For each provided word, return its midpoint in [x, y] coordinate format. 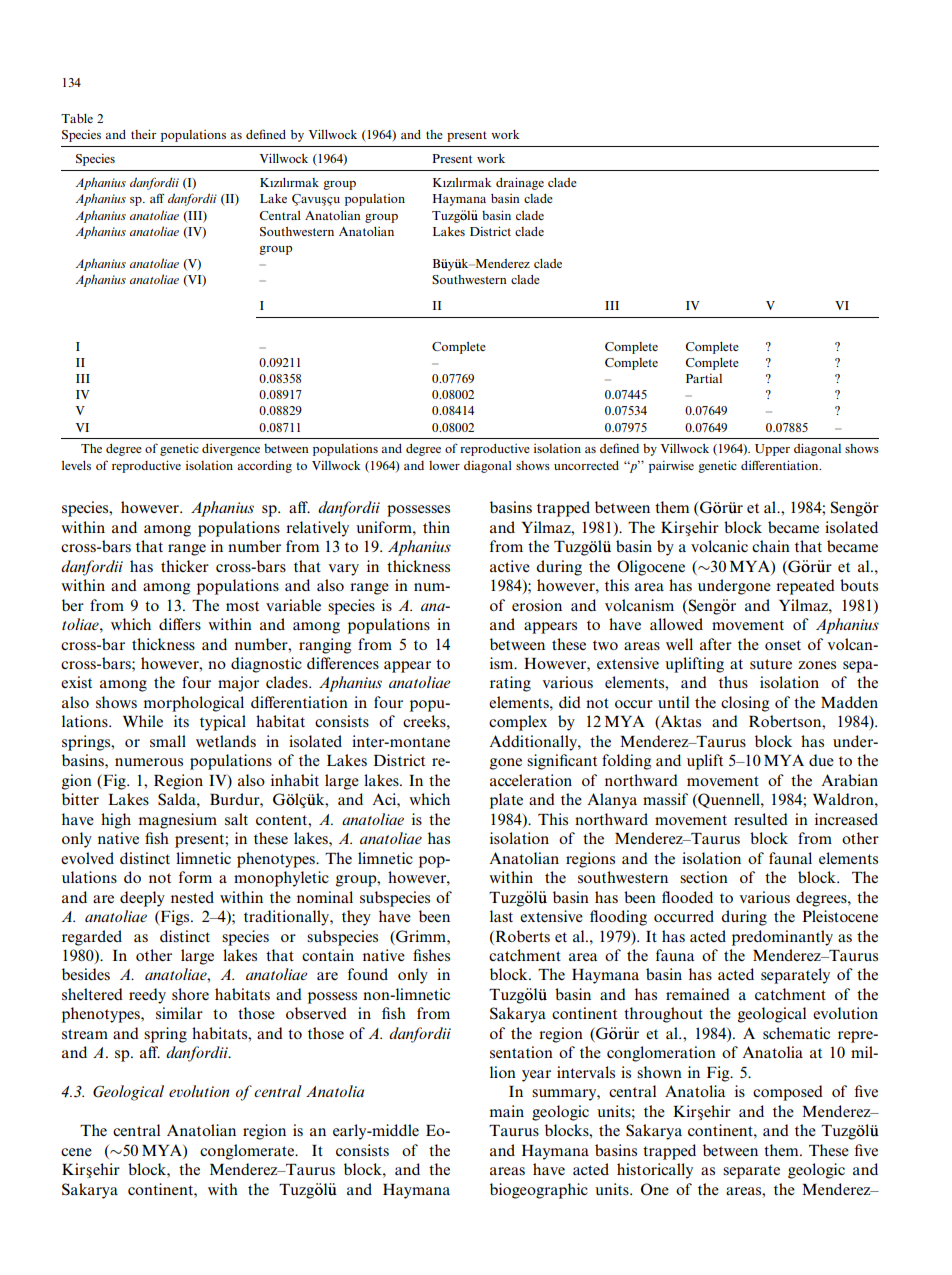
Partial [704, 378]
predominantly [782, 938]
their [144, 134]
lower [444, 465]
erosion [537, 605]
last [501, 916]
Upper [772, 450]
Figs [175, 918]
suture [771, 664]
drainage [520, 183]
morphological [193, 704]
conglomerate [248, 1152]
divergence [231, 450]
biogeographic [539, 1191]
